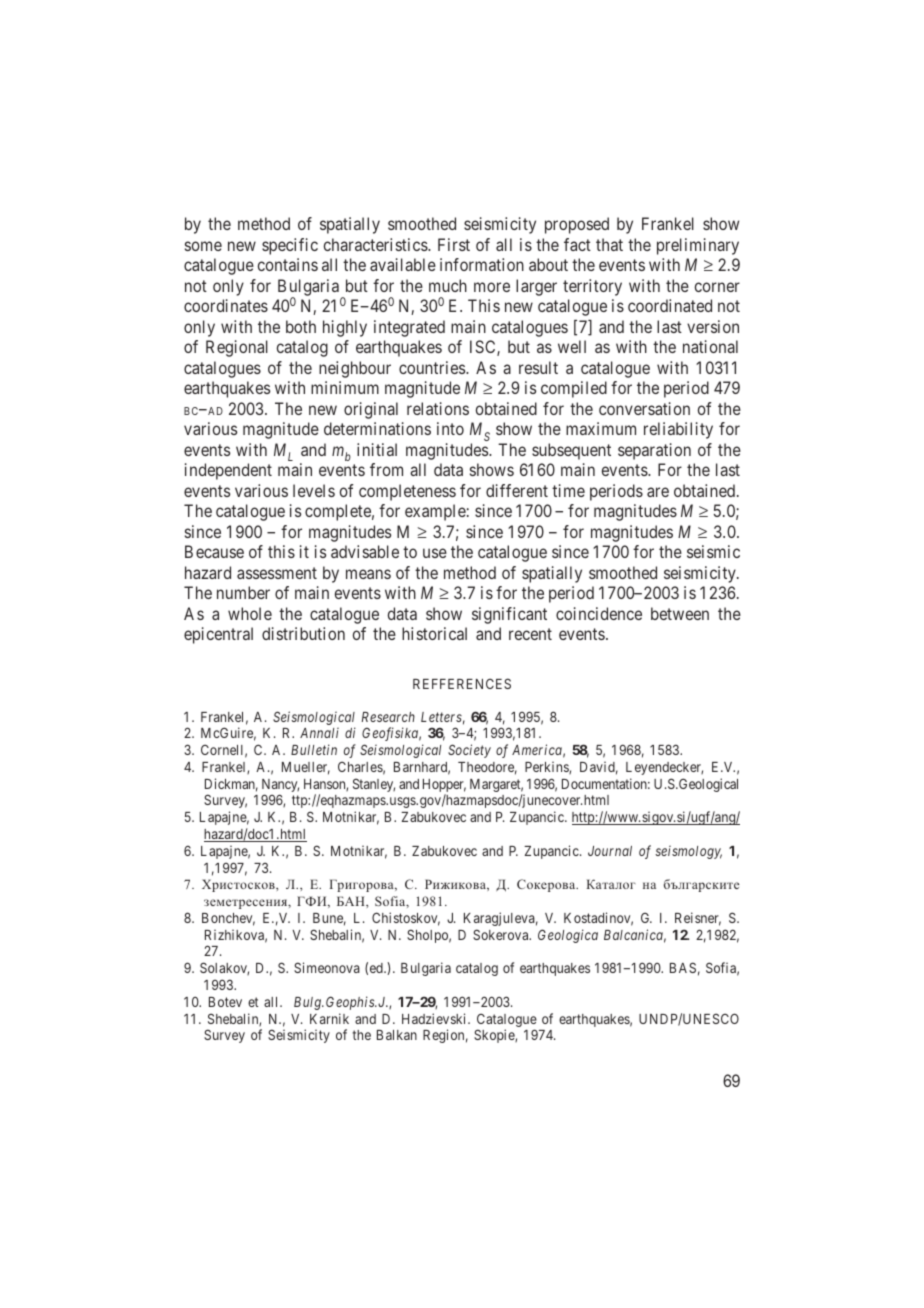 This screenshot has width=924, height=1308. I want to click on conversation, so click(644, 408).
